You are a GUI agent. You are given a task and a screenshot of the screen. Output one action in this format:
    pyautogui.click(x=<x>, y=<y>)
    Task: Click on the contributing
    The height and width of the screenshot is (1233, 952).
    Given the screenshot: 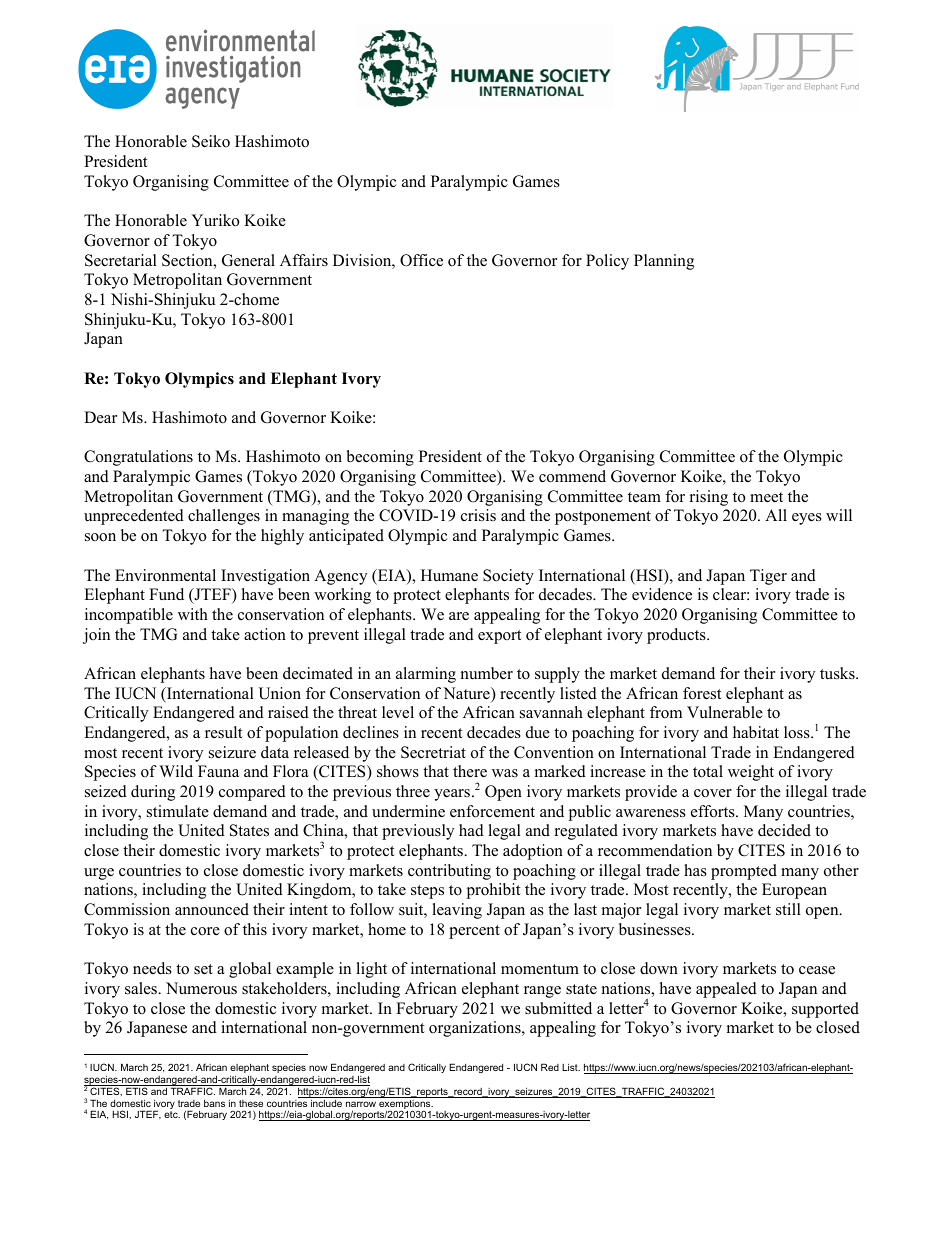 What is the action you would take?
    pyautogui.click(x=449, y=872)
